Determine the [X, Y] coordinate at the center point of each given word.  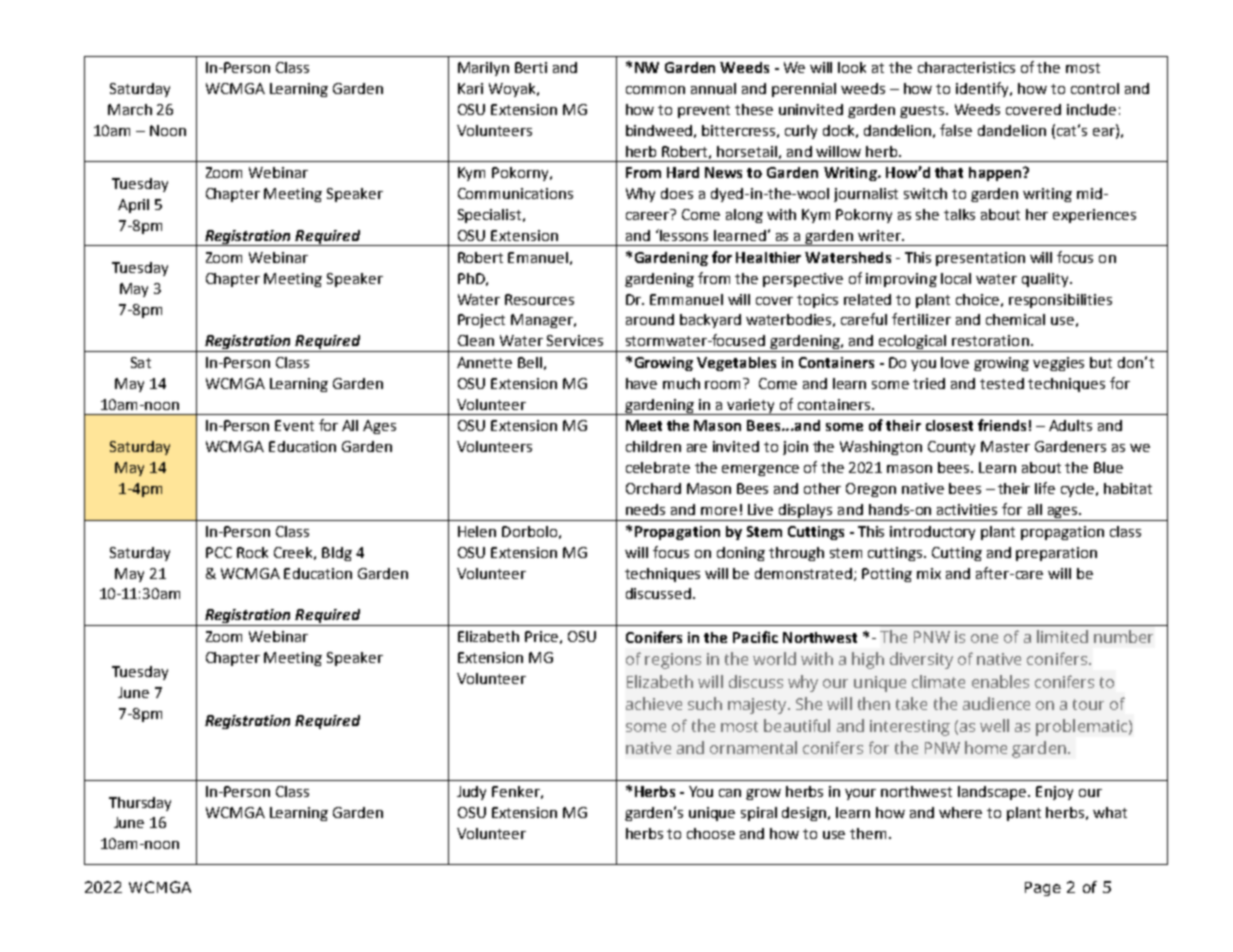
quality [1046, 280]
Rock [252, 552]
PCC [219, 552]
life [1045, 488]
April [133, 206]
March [130, 109]
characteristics [966, 67]
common [655, 90]
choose [711, 833]
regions [673, 661]
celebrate [658, 467]
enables [1000, 681]
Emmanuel [686, 299]
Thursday [140, 804]
